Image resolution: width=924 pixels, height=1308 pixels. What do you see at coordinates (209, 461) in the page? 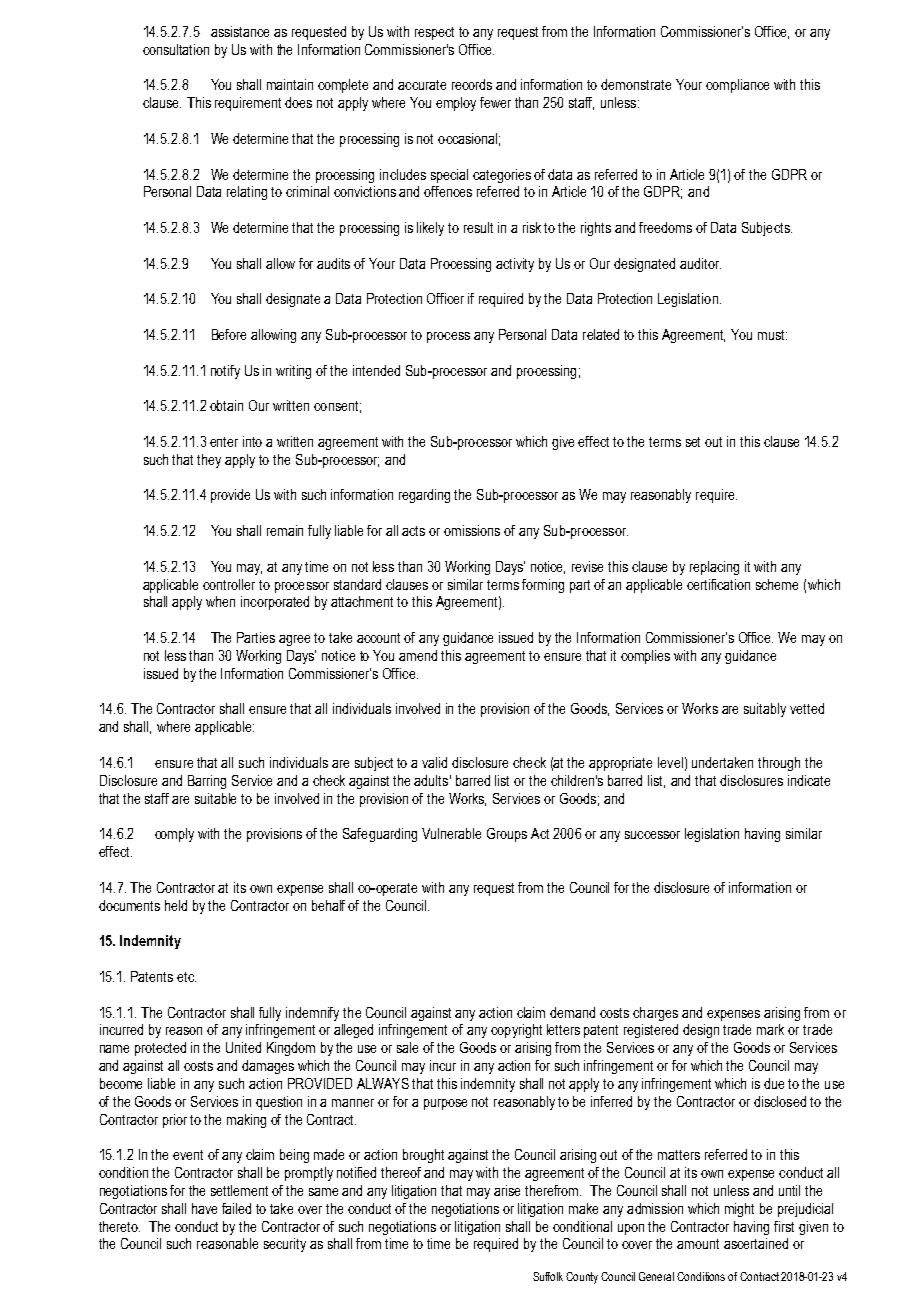
I see `they` at bounding box center [209, 461].
